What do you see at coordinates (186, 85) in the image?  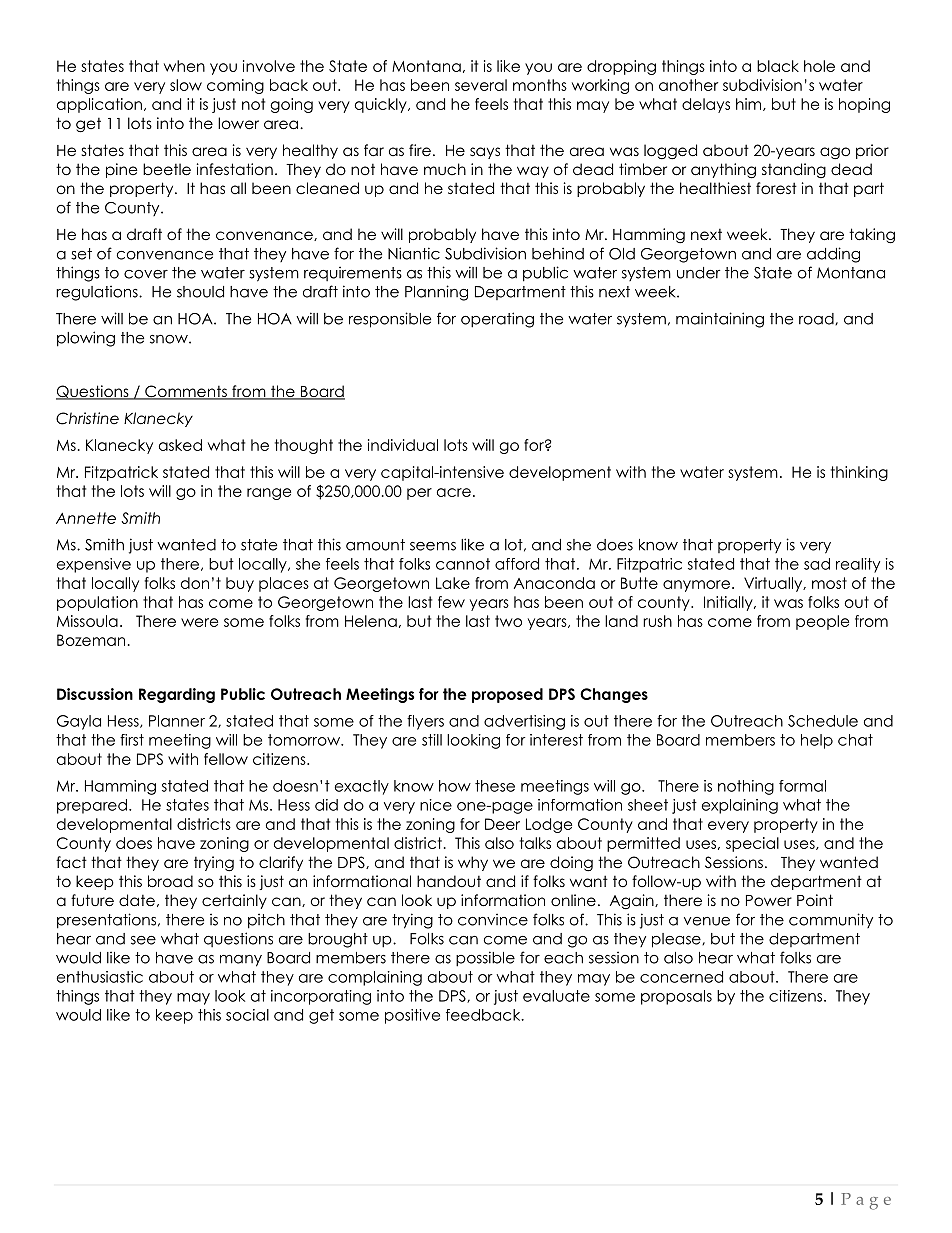 I see `slow` at bounding box center [186, 85].
